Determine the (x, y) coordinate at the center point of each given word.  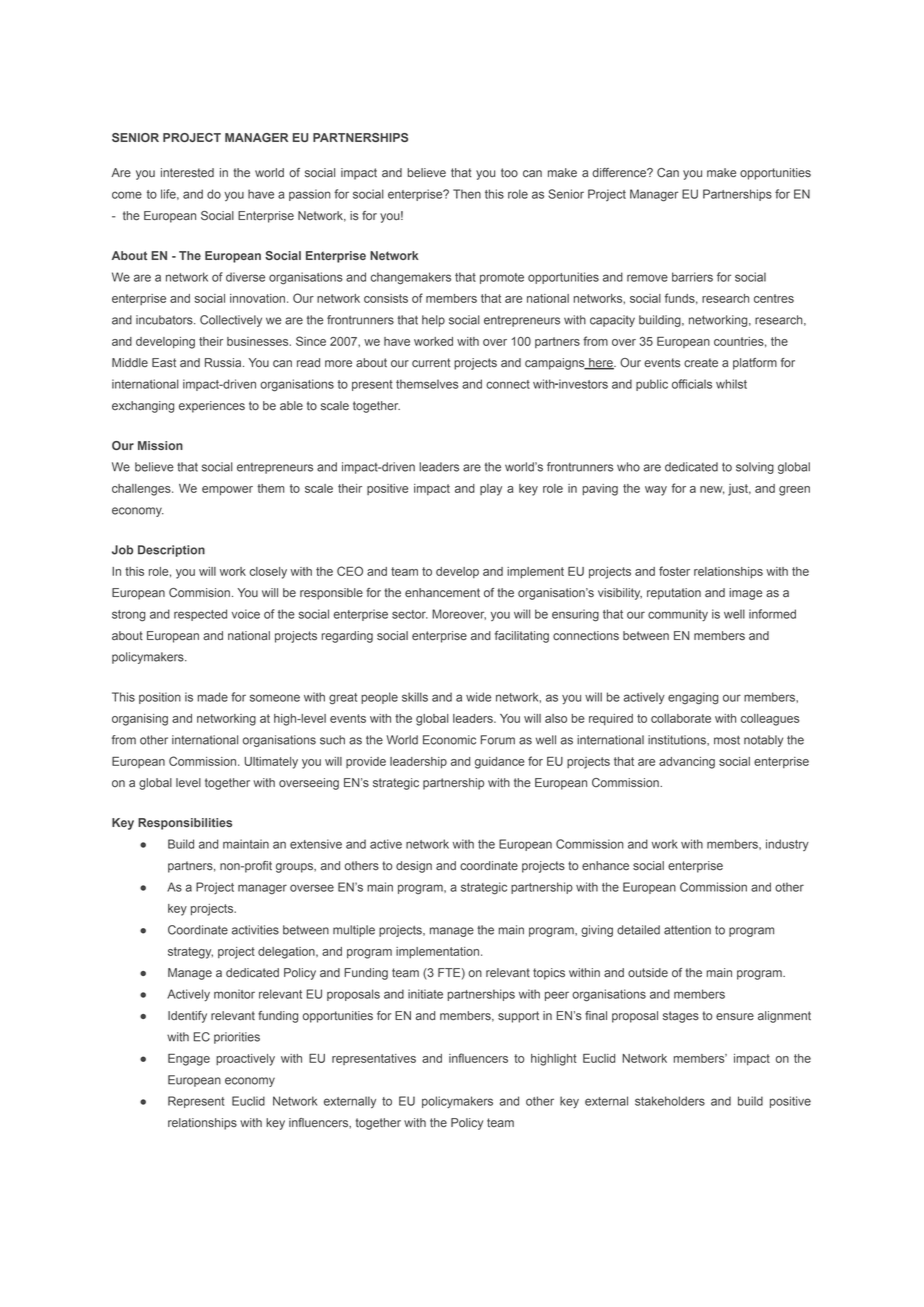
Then (467, 194)
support (518, 1017)
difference (620, 173)
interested (187, 173)
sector (410, 614)
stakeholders (670, 1101)
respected (200, 615)
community (678, 615)
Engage (189, 1059)
